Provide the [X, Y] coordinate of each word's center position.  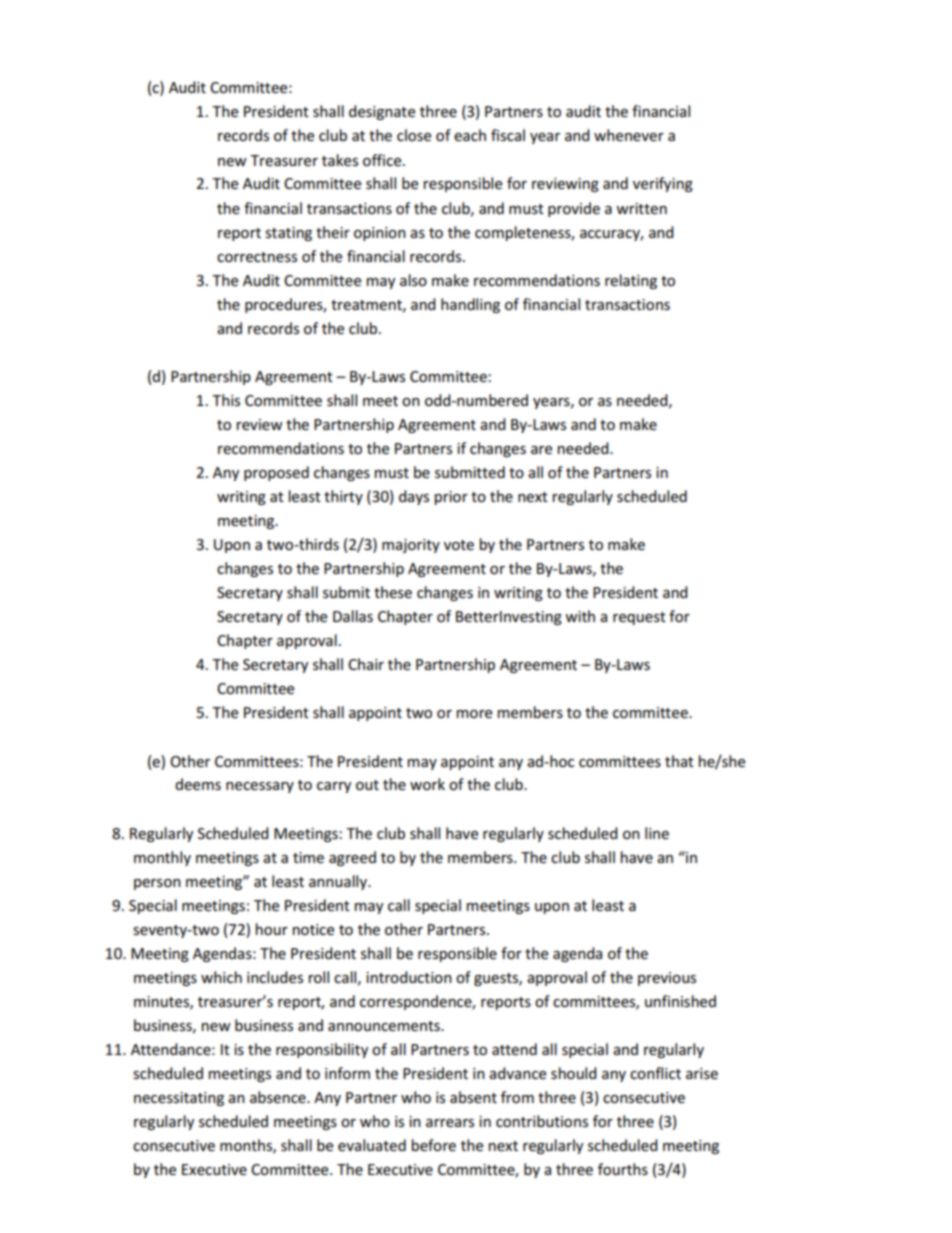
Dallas [353, 616]
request [639, 618]
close [414, 135]
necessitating [179, 1099]
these [393, 592]
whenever [629, 135]
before [434, 1145]
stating [288, 234]
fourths [623, 1169]
